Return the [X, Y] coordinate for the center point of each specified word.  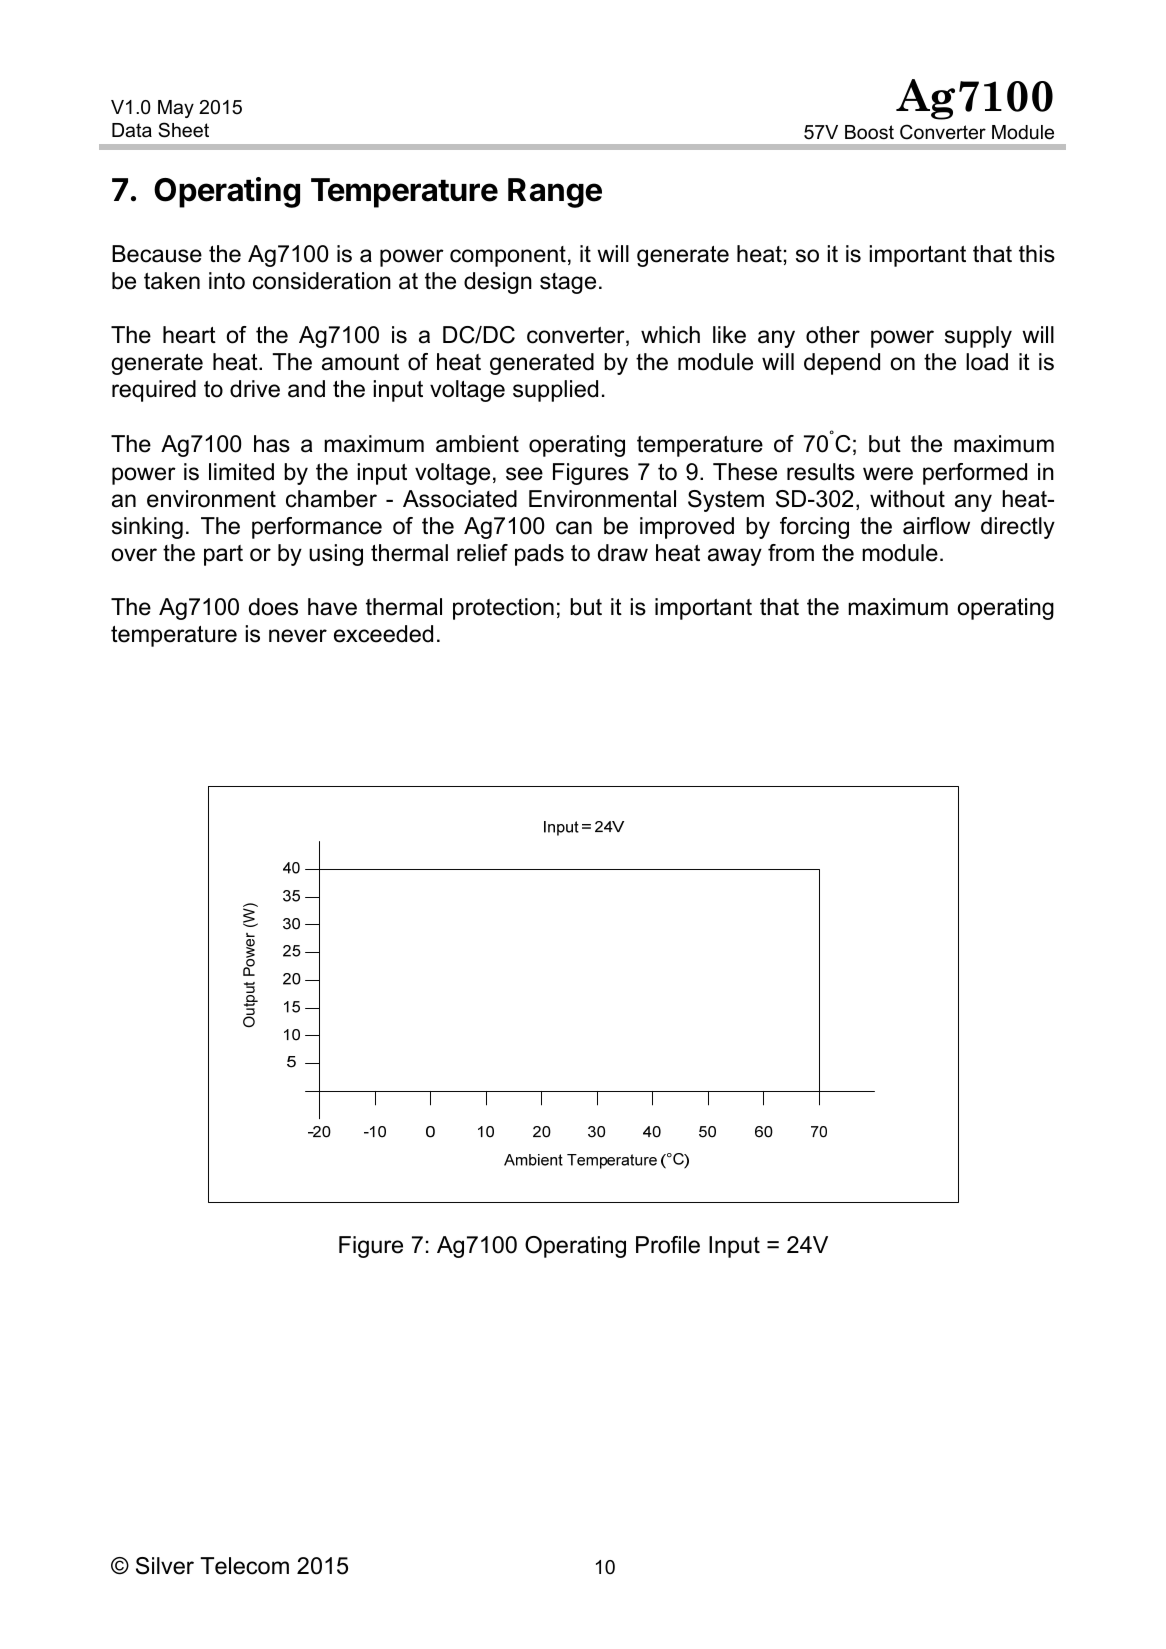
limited [241, 472]
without [907, 499]
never [298, 636]
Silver [165, 1566]
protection [503, 609]
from [791, 553]
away [735, 557]
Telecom [244, 1566]
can [574, 528]
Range [555, 193]
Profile [668, 1245]
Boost [869, 132]
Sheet [183, 130]
